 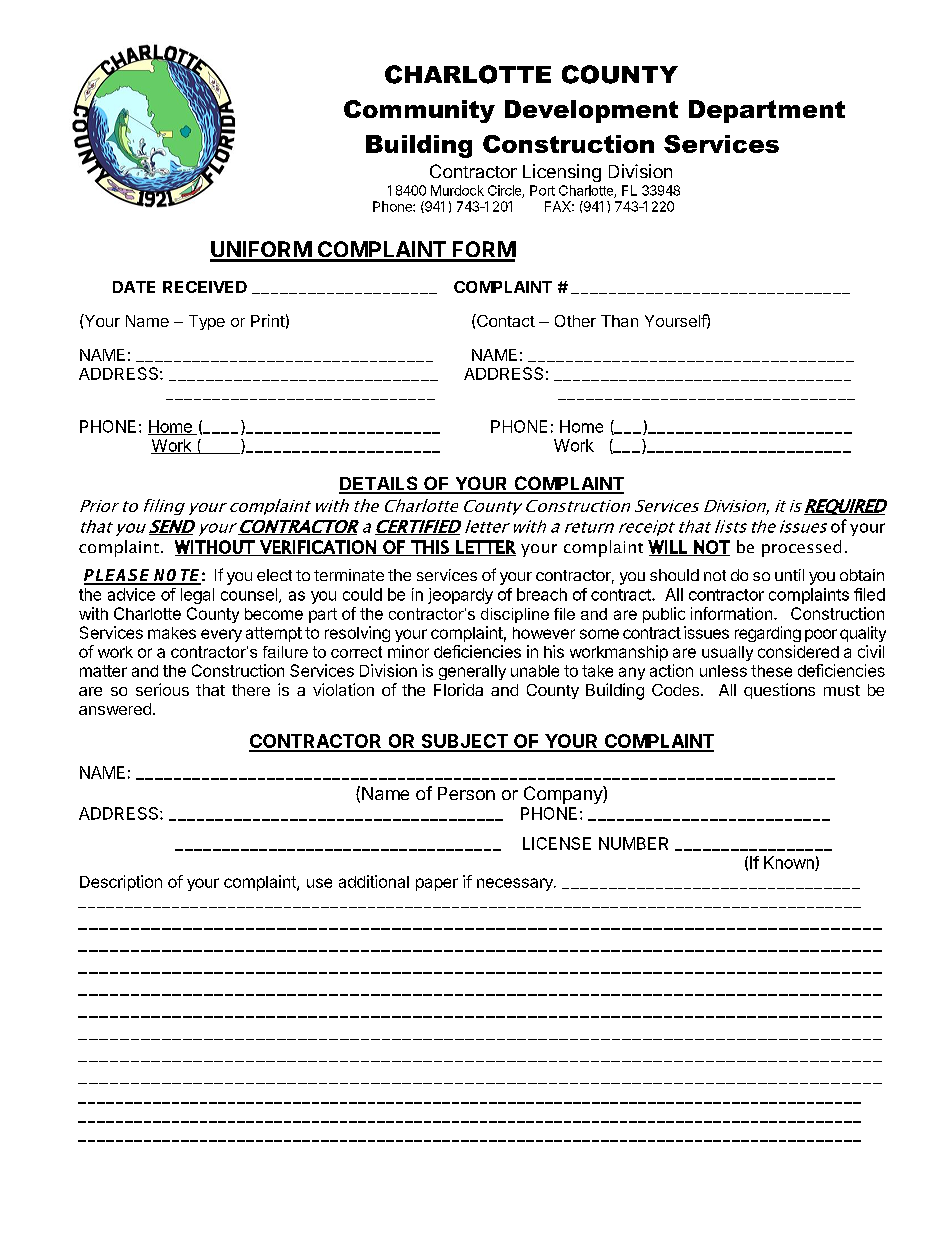 What do you see at coordinates (591, 111) in the document?
I see `Development` at bounding box center [591, 111].
